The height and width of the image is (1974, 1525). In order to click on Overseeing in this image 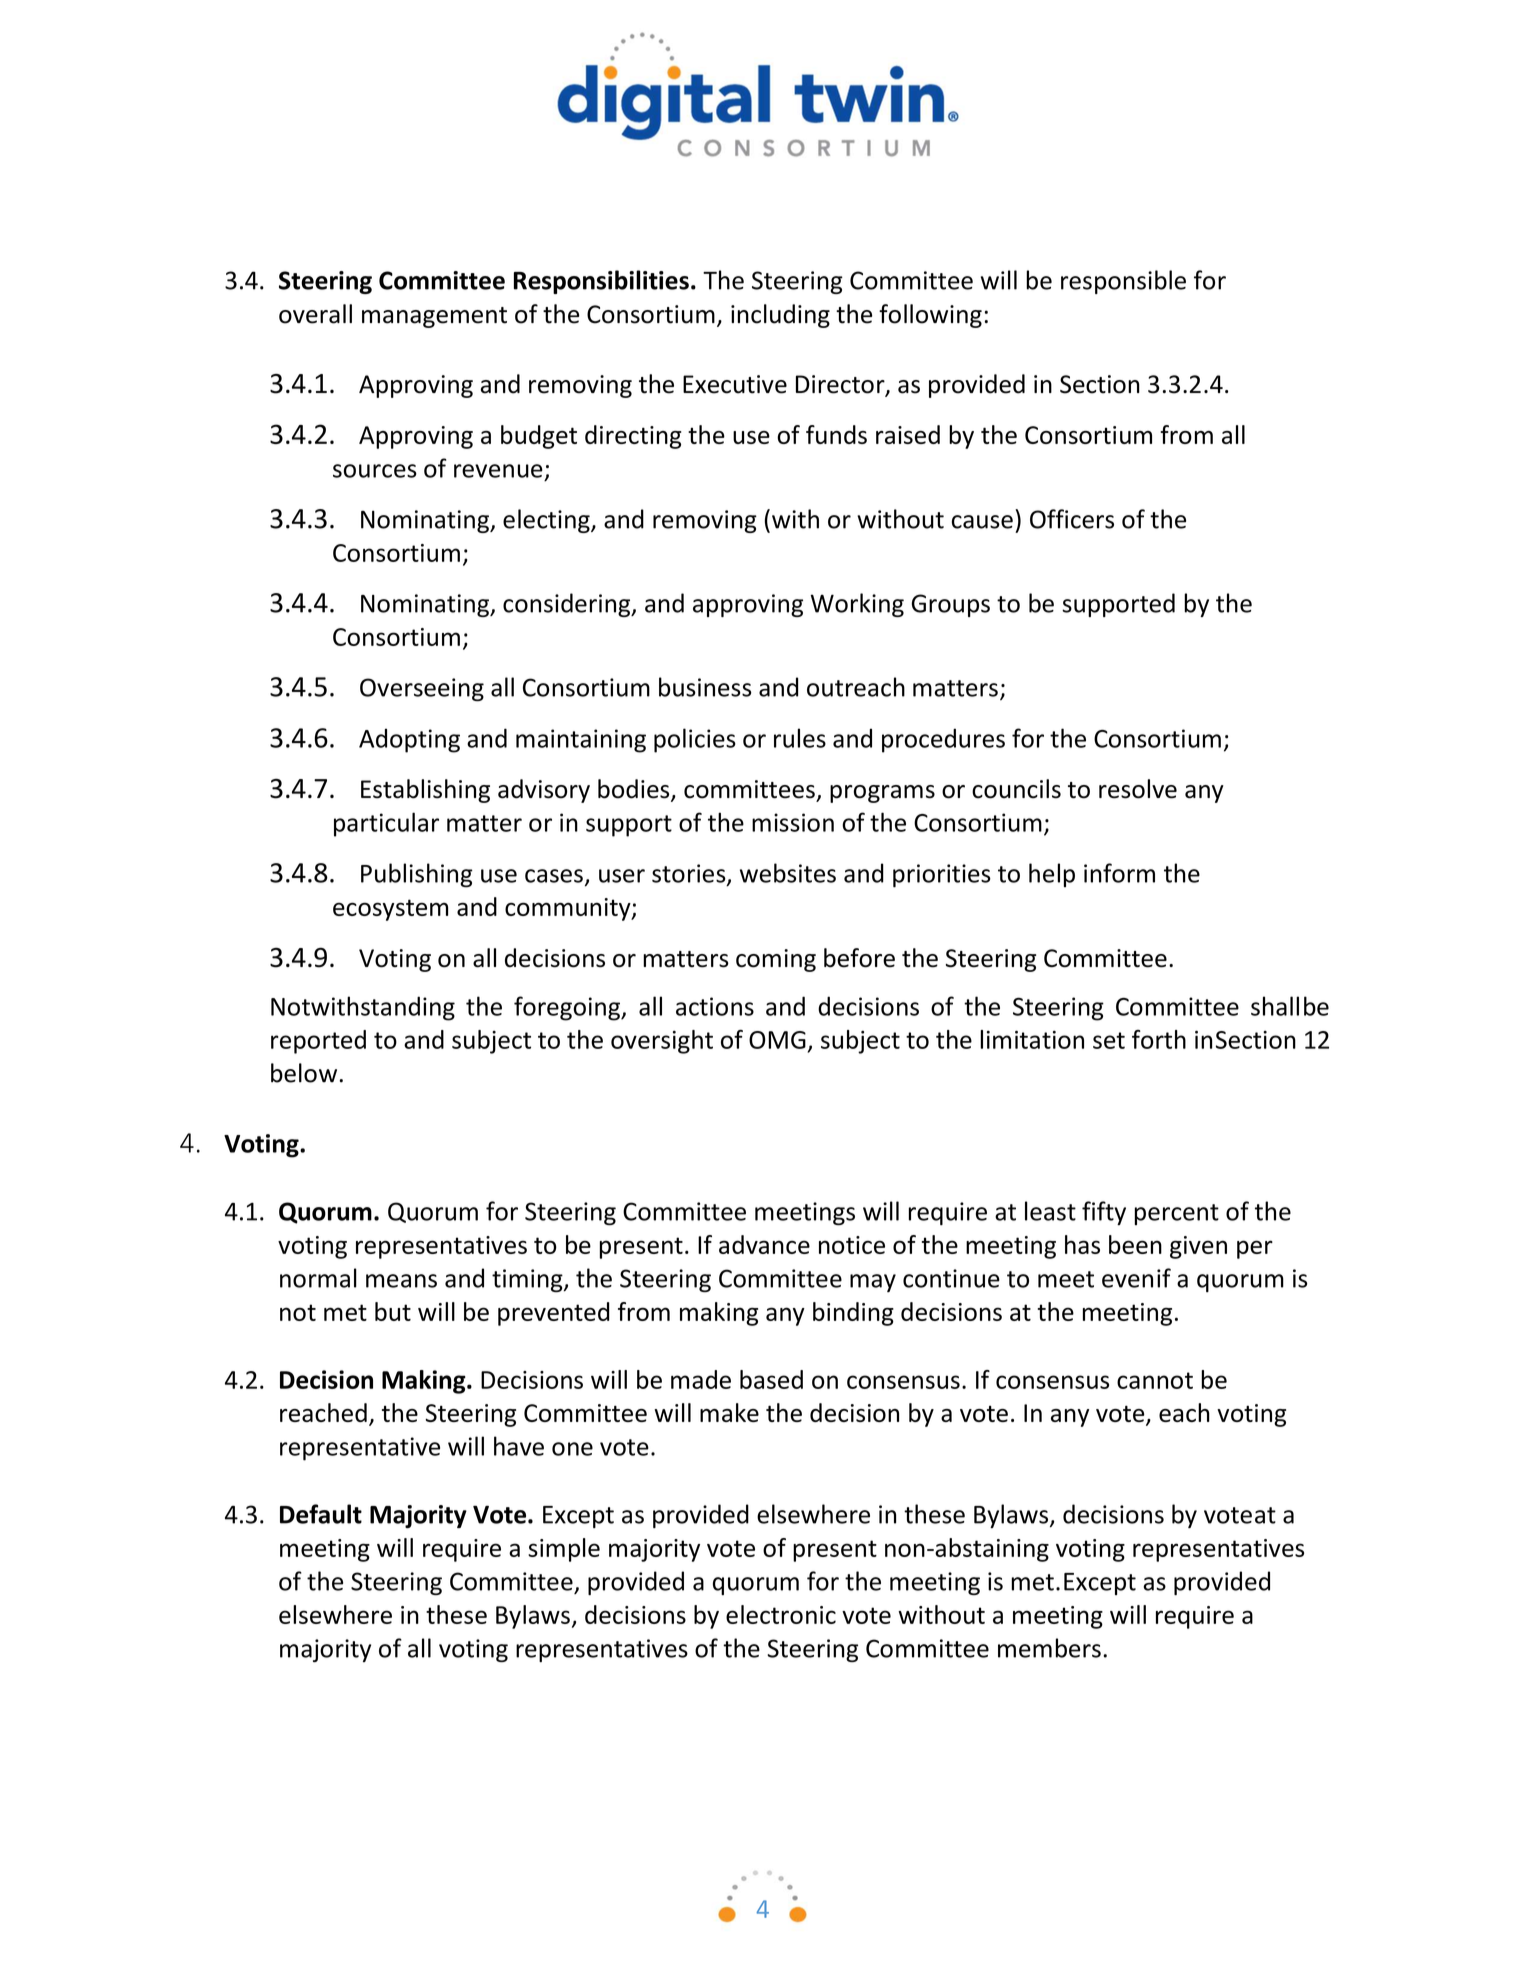, I will do `click(422, 689)`.
